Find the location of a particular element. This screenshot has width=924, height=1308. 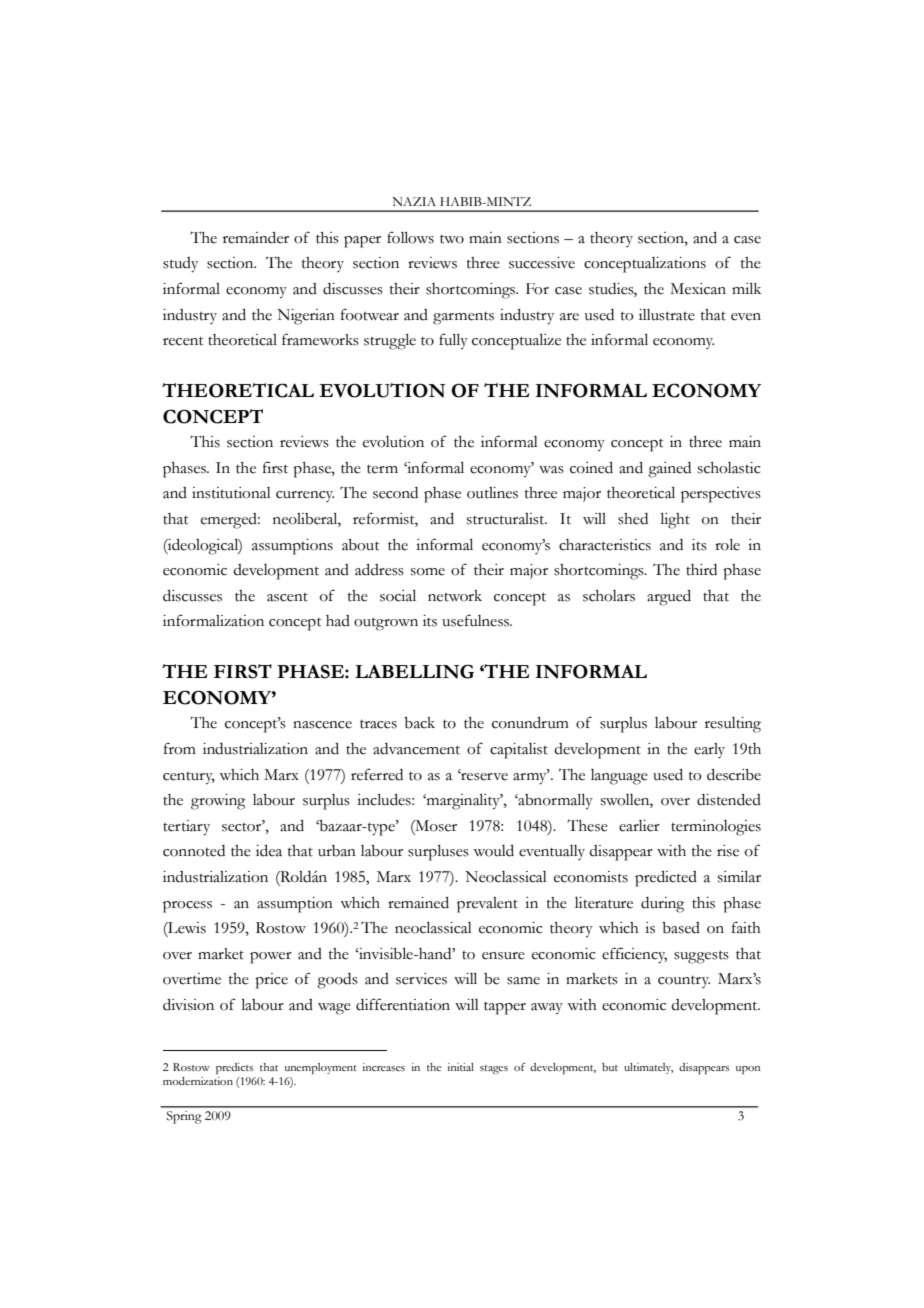

initial is located at coordinates (461, 1067).
